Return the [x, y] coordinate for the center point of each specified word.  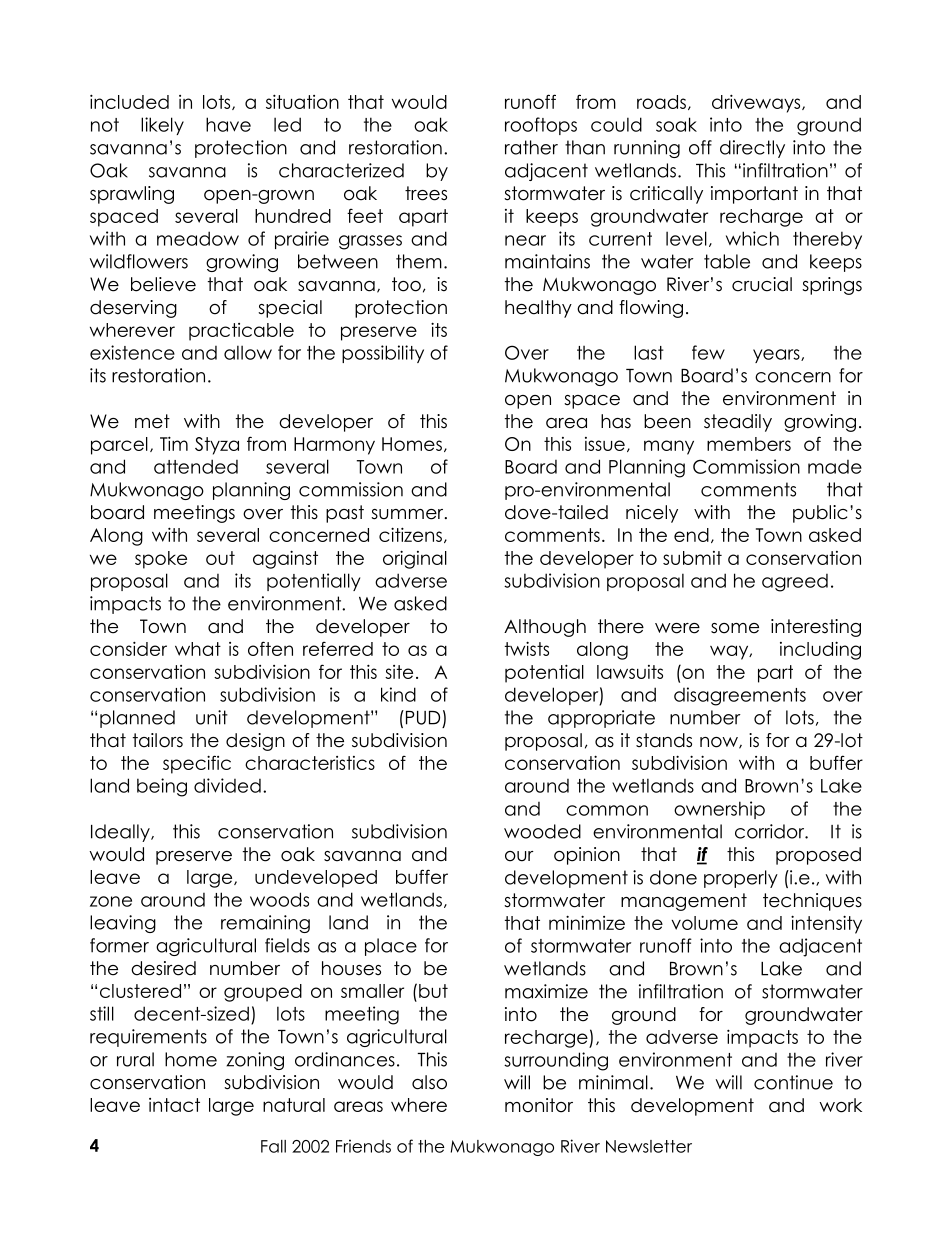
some [735, 628]
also [429, 1082]
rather [531, 147]
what [198, 649]
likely [162, 126]
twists [527, 648]
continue [793, 1082]
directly [752, 149]
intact [174, 1105]
